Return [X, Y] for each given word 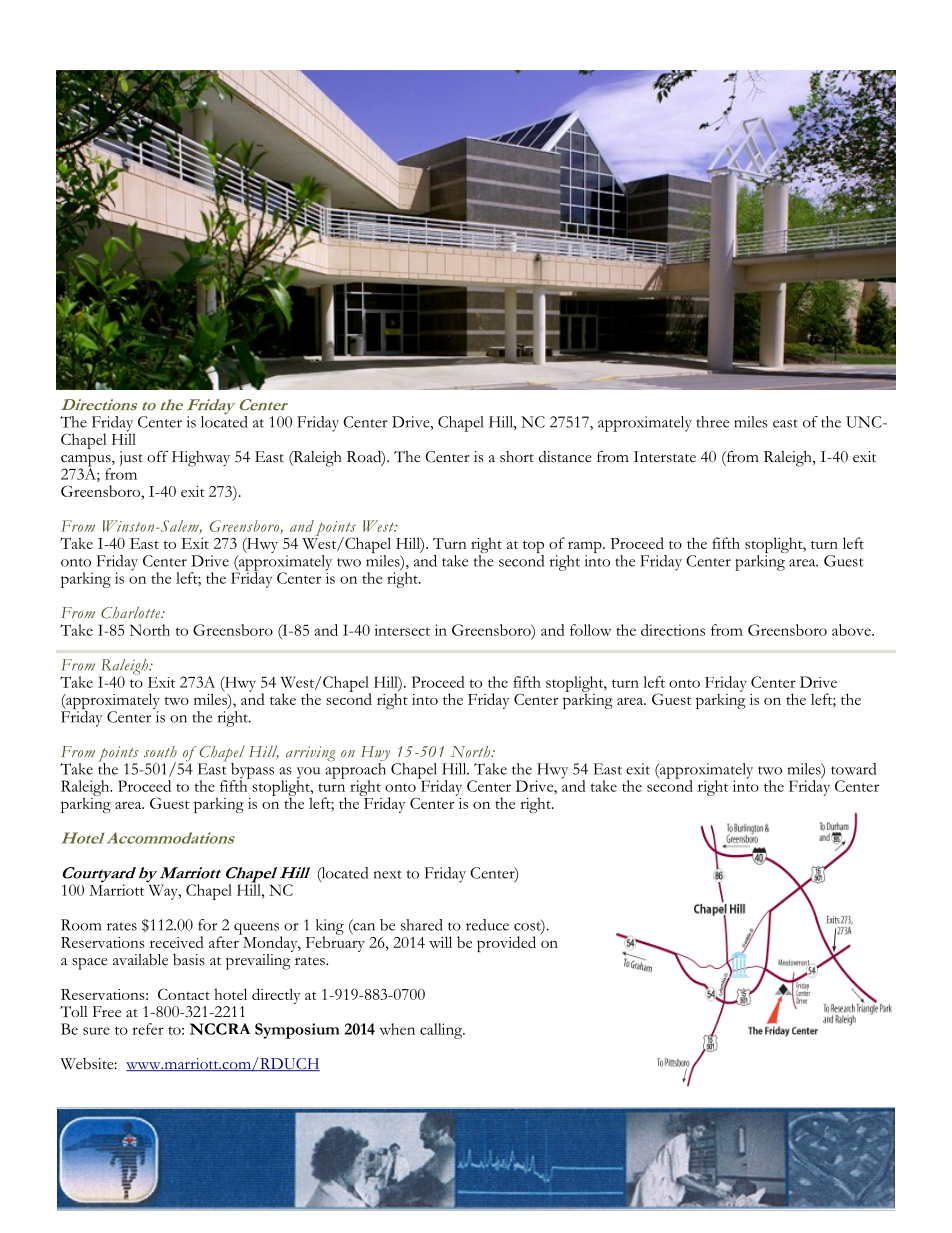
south [160, 751]
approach [355, 772]
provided [506, 944]
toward [853, 769]
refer [148, 1029]
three [712, 422]
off [157, 456]
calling [442, 1031]
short [517, 457]
